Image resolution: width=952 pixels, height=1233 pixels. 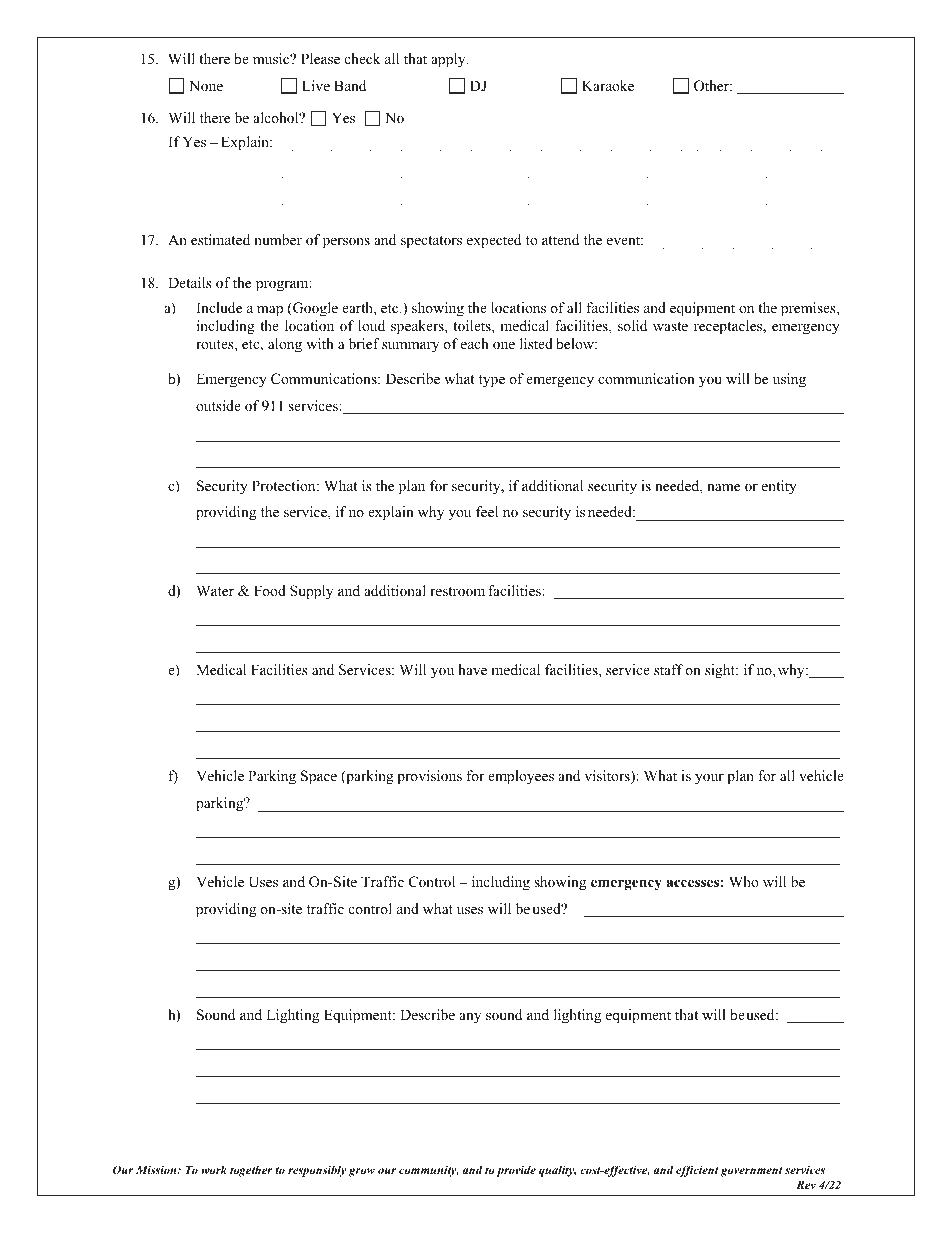 What do you see at coordinates (316, 85) in the screenshot?
I see `Live` at bounding box center [316, 85].
